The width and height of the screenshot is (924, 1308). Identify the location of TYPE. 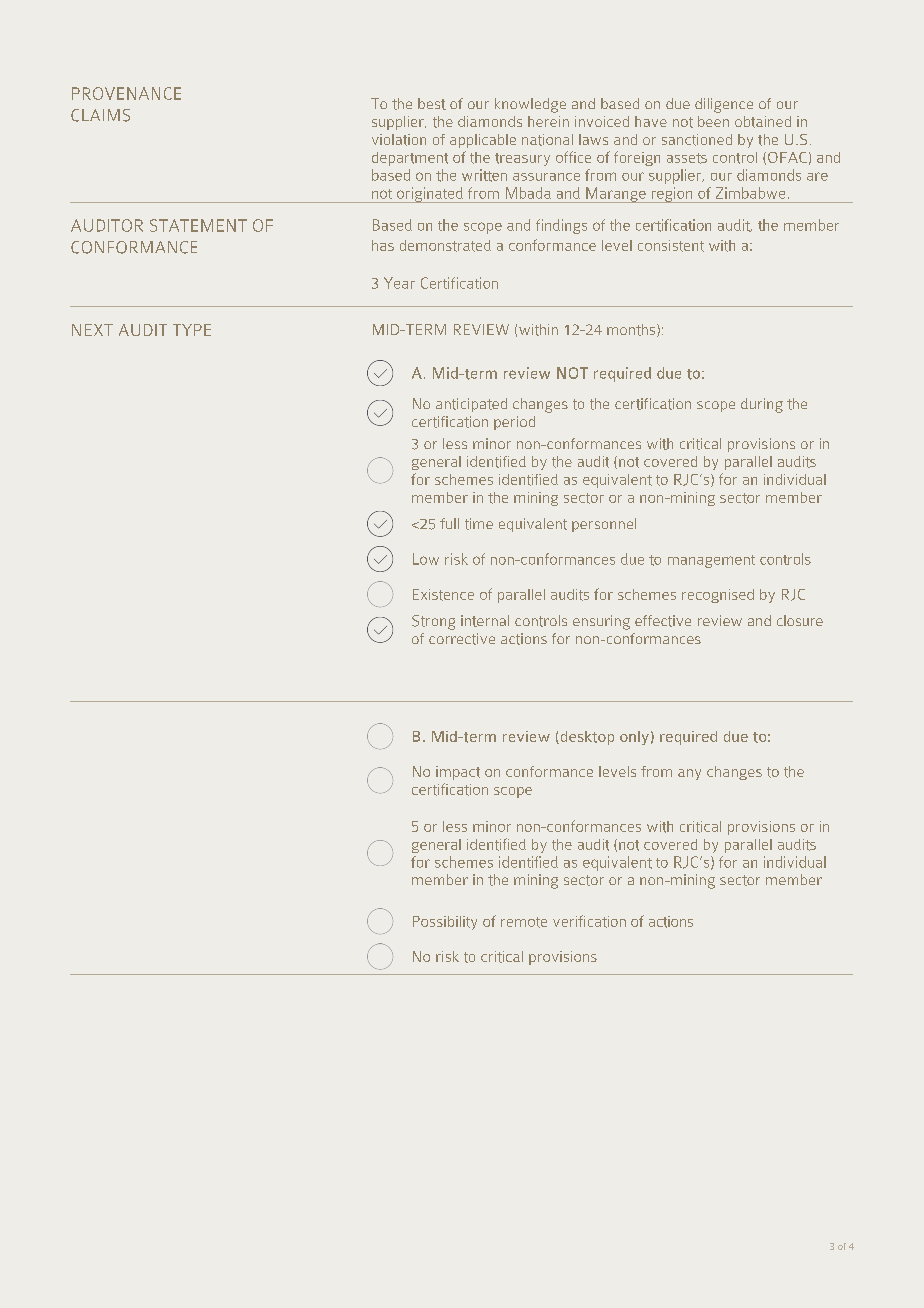
(192, 330).
